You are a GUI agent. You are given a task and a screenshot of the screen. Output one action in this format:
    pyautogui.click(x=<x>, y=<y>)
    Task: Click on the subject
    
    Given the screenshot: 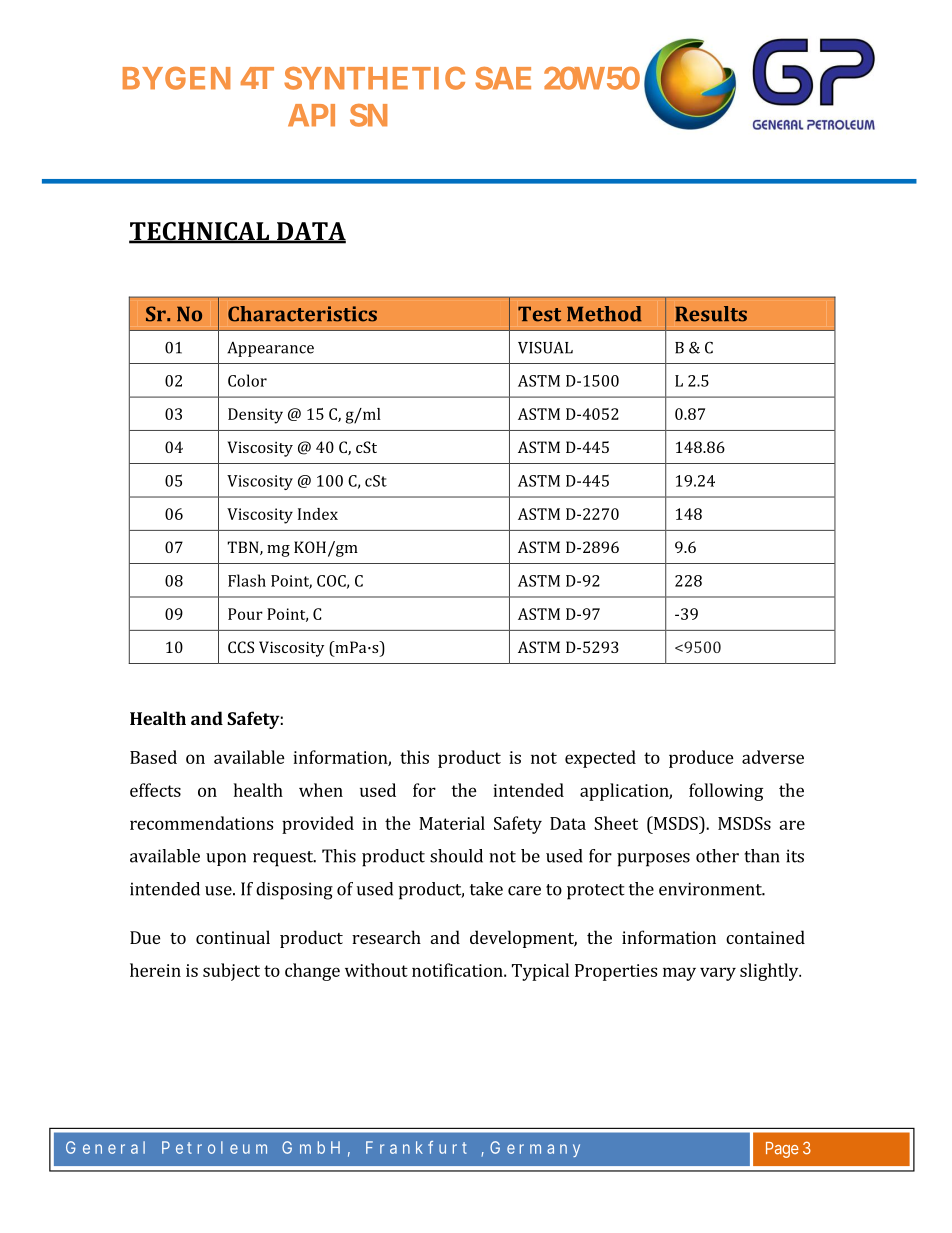 What is the action you would take?
    pyautogui.click(x=231, y=972)
